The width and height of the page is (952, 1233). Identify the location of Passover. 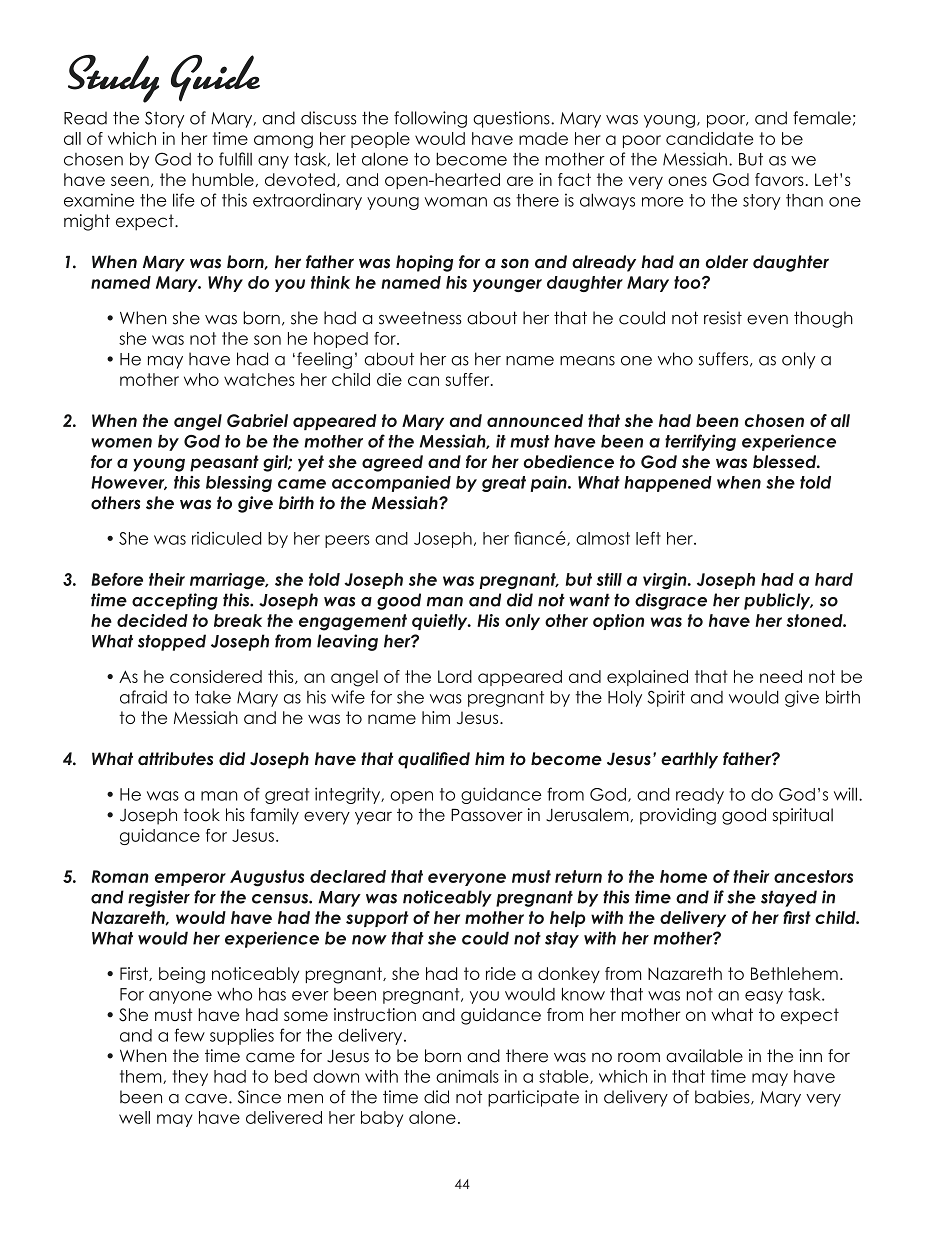
(487, 815).
